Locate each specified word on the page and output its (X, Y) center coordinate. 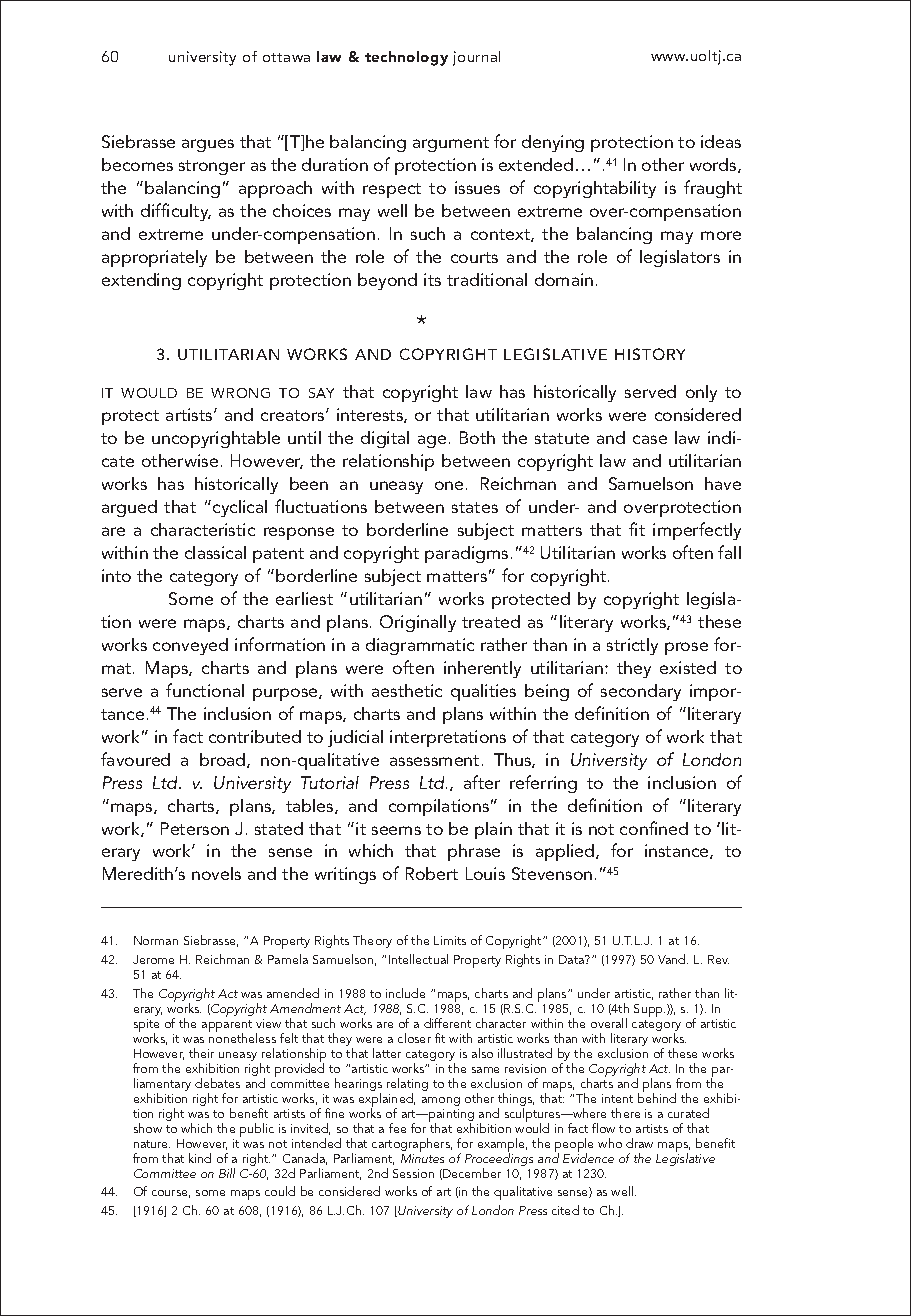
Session (413, 1173)
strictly (632, 646)
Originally (418, 623)
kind (200, 1158)
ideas (721, 141)
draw (639, 1143)
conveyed (190, 646)
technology (406, 58)
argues (208, 145)
